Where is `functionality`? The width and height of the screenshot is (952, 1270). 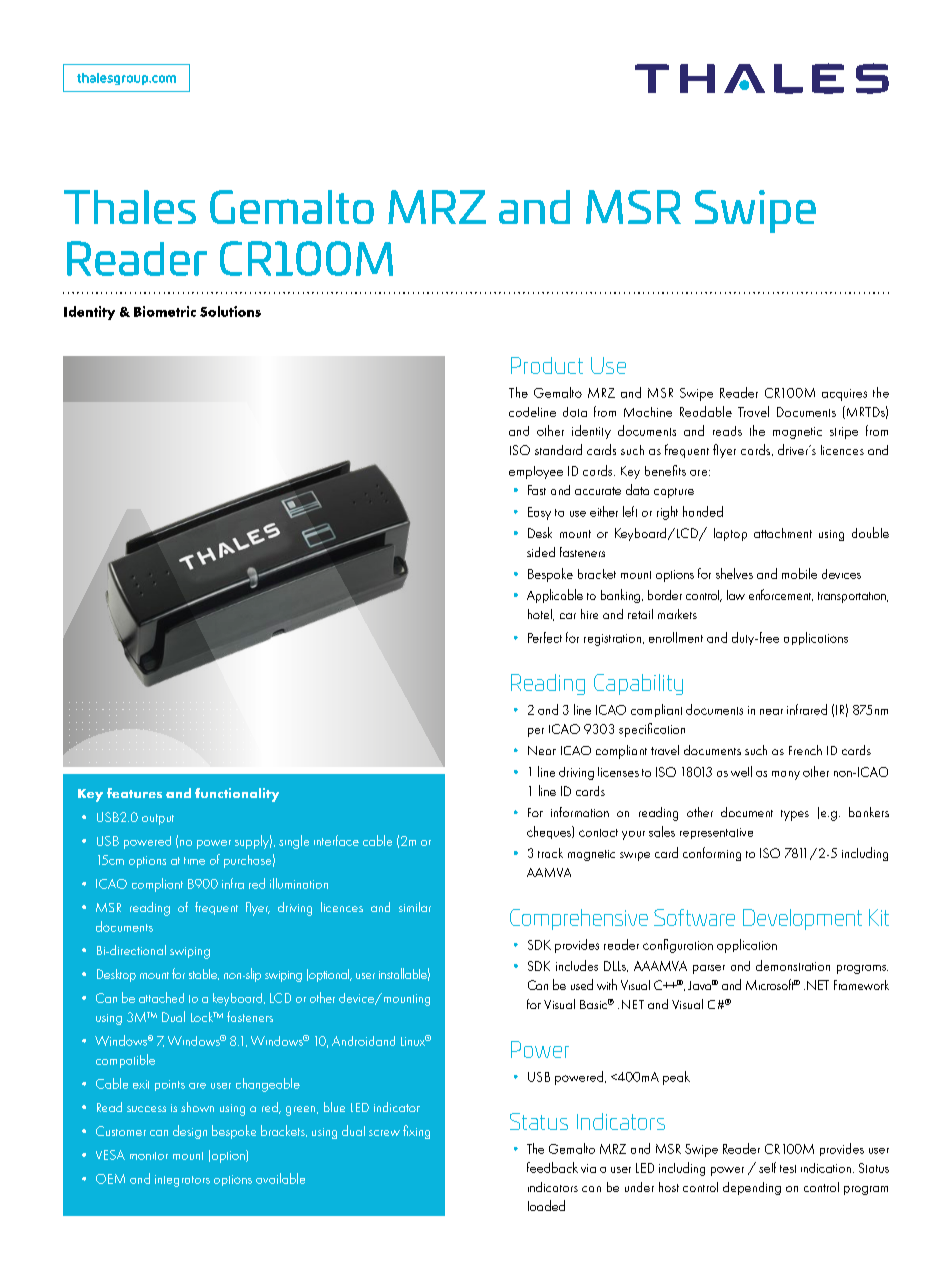
functionality is located at coordinates (237, 795).
